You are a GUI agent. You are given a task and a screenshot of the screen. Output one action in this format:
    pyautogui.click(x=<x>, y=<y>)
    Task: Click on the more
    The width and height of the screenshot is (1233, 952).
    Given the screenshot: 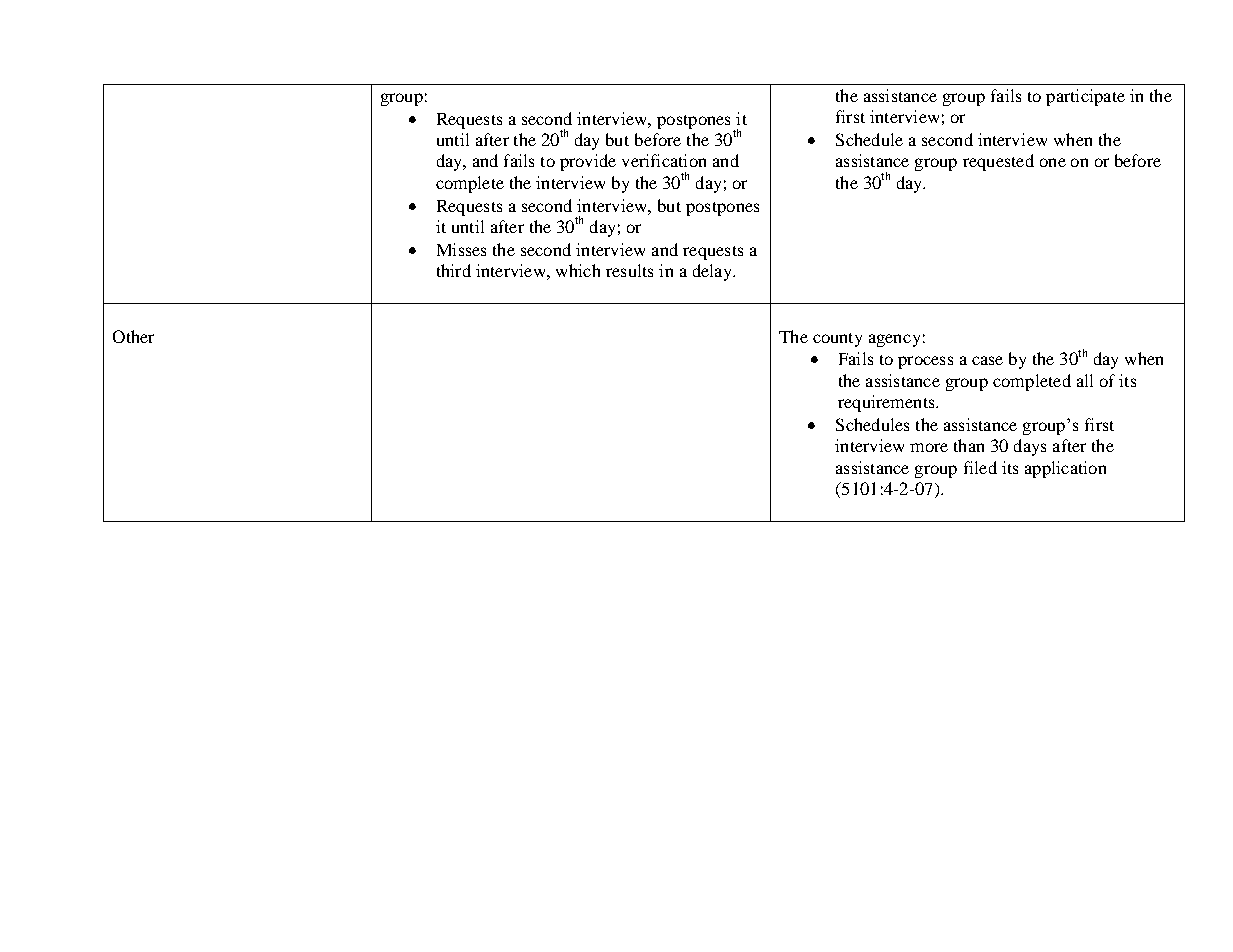 What is the action you would take?
    pyautogui.click(x=929, y=447)
